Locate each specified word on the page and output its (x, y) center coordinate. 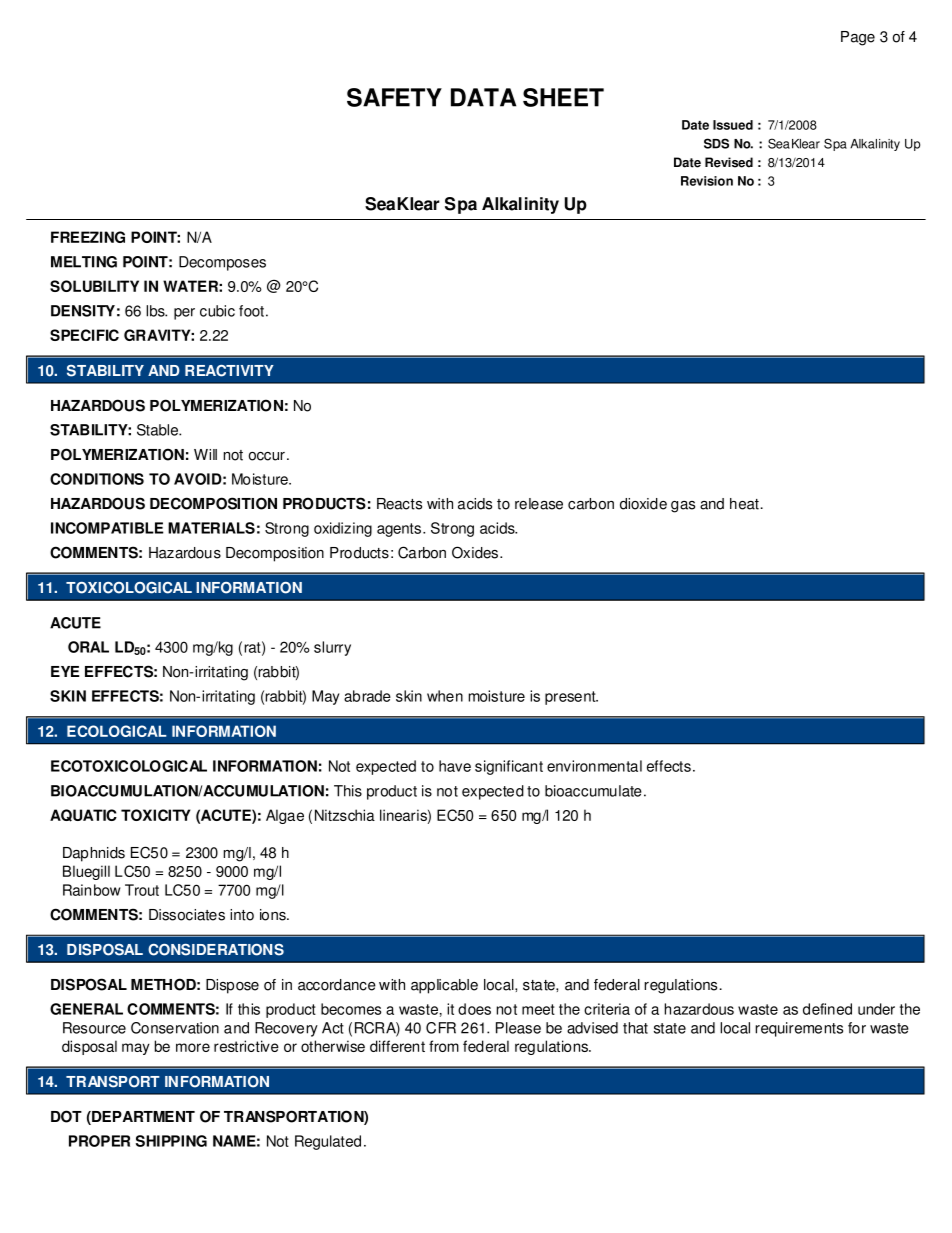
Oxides (476, 552)
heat (744, 504)
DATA (483, 97)
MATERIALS (211, 528)
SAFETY (394, 97)
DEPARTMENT (142, 1116)
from (444, 1046)
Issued (733, 125)
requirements (799, 1029)
